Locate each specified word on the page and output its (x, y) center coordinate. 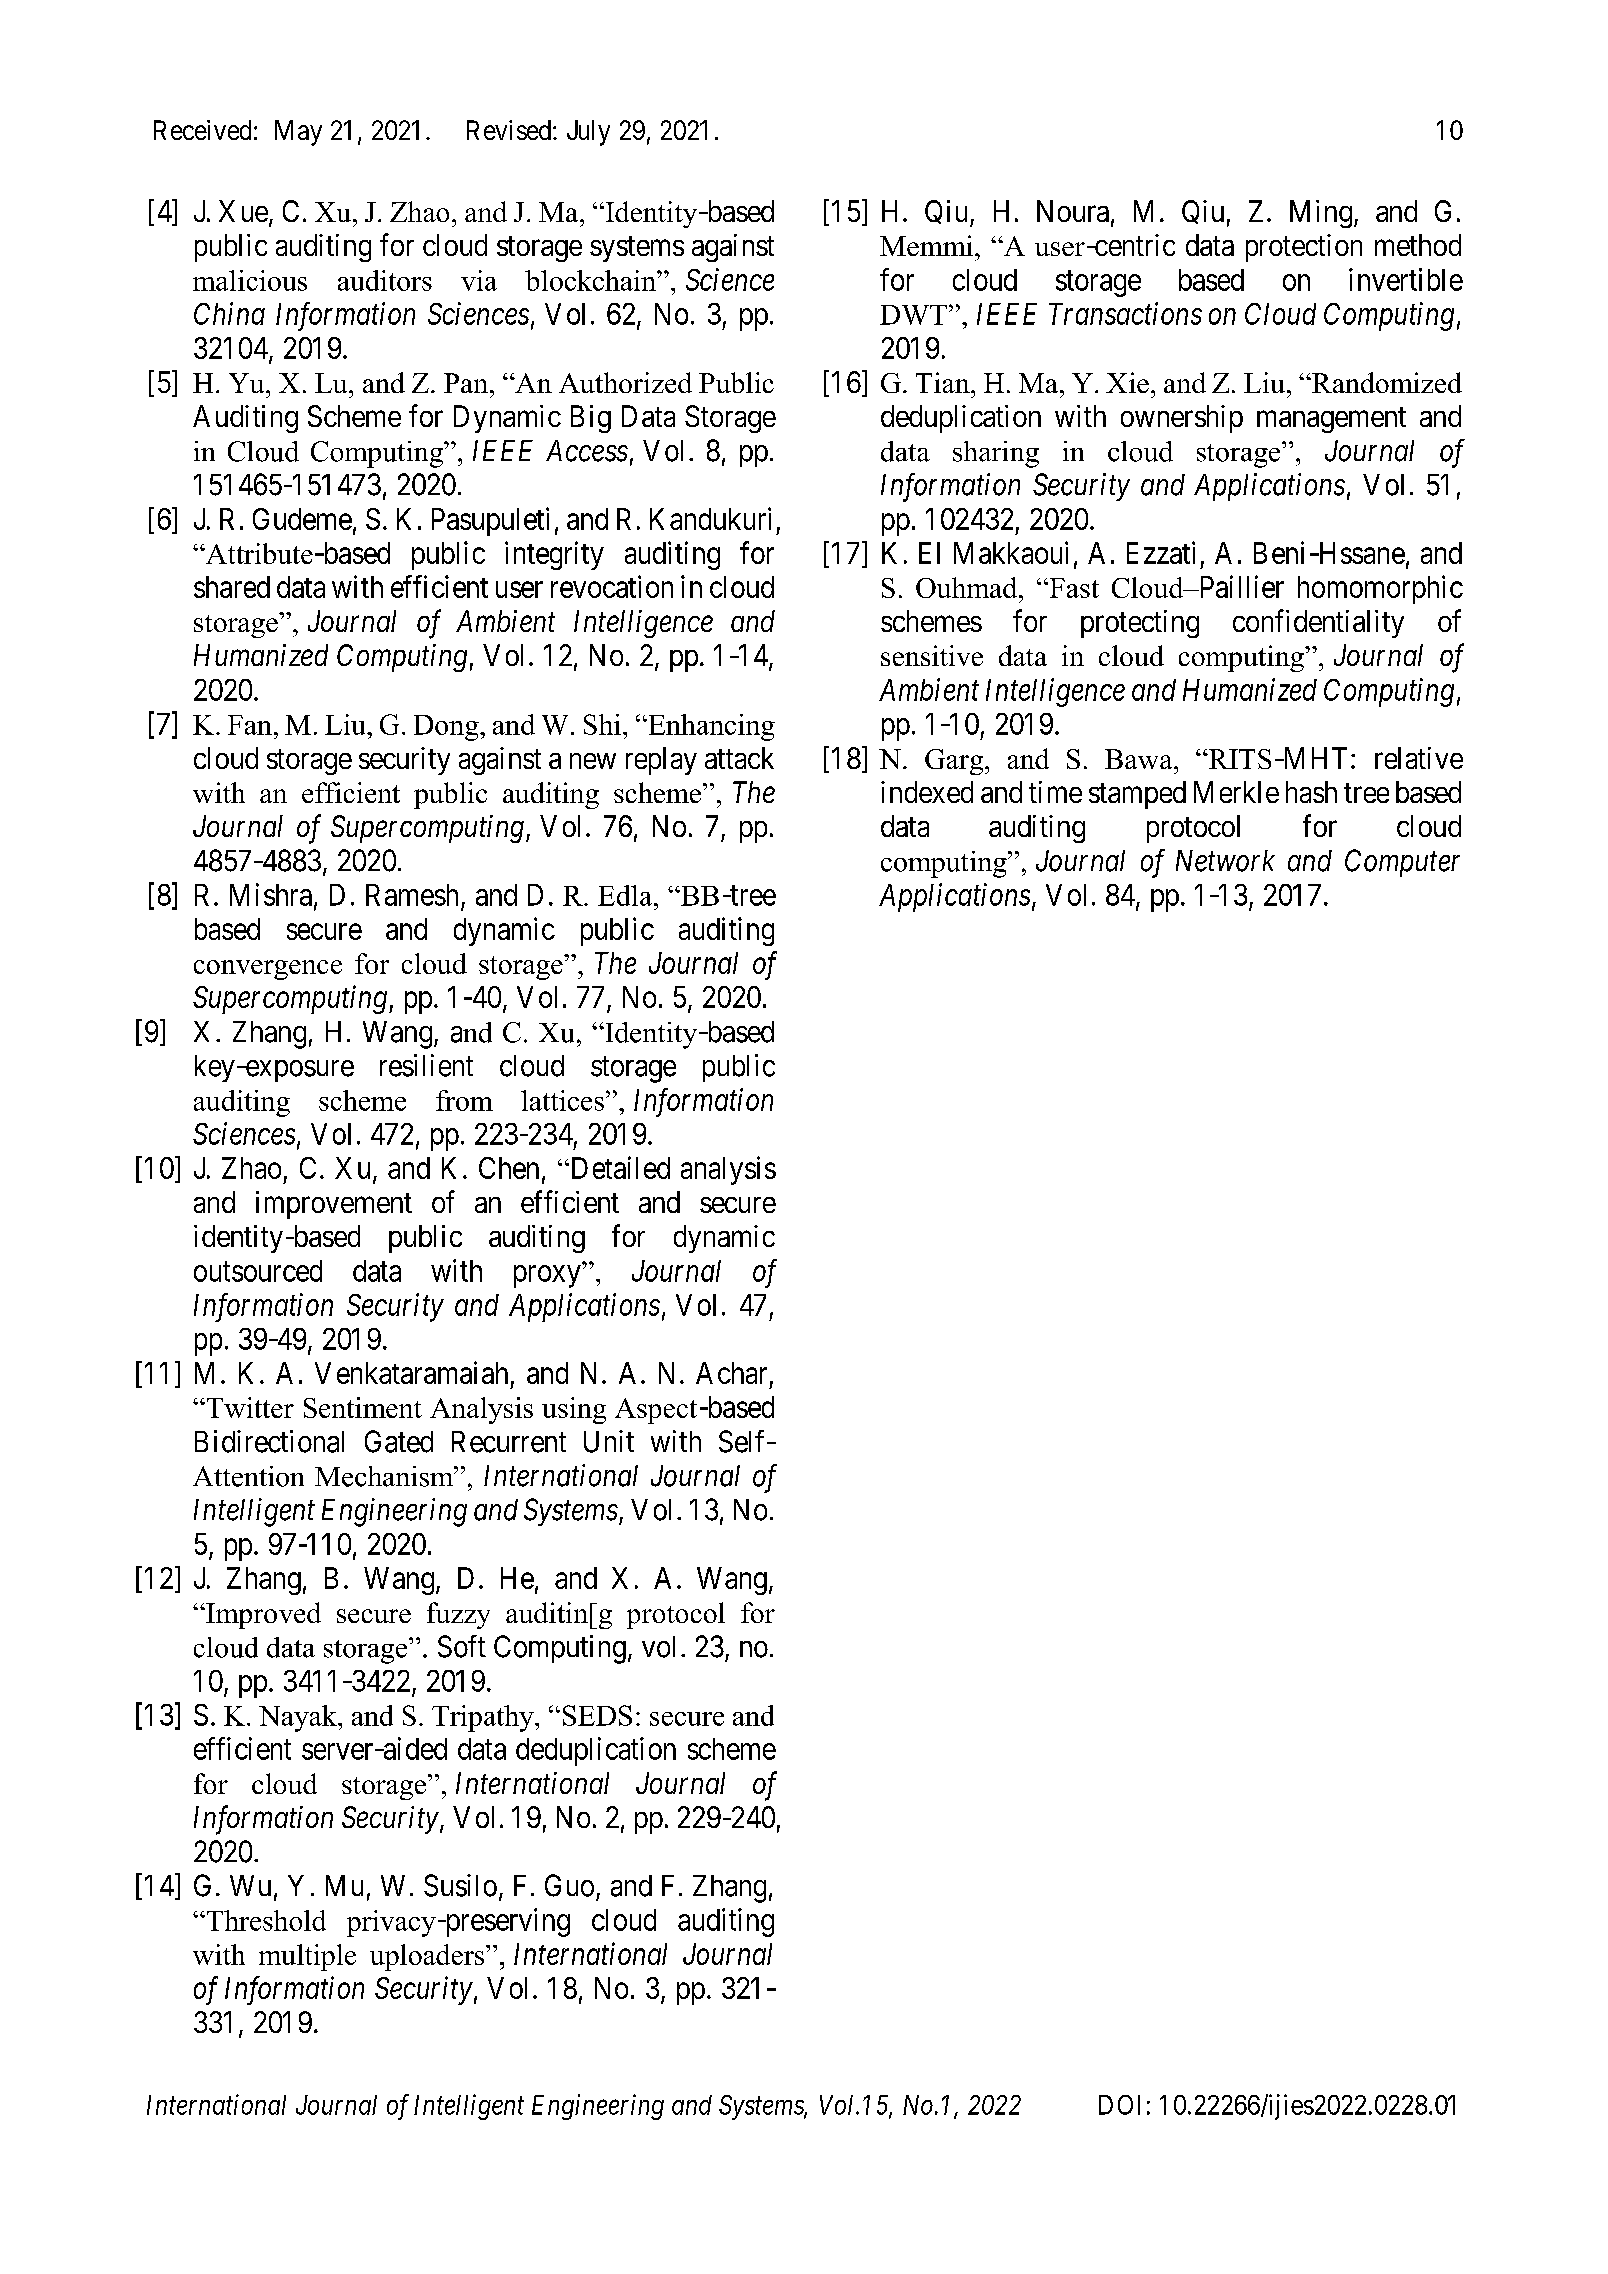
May (298, 133)
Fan (250, 725)
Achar (731, 1373)
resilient (426, 1065)
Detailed (619, 1167)
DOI (1119, 2105)
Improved (262, 1615)
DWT (913, 315)
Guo (569, 1885)
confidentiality (1318, 623)
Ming (1321, 214)
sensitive (932, 655)
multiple (307, 1957)
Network (1225, 861)
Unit (609, 1441)
